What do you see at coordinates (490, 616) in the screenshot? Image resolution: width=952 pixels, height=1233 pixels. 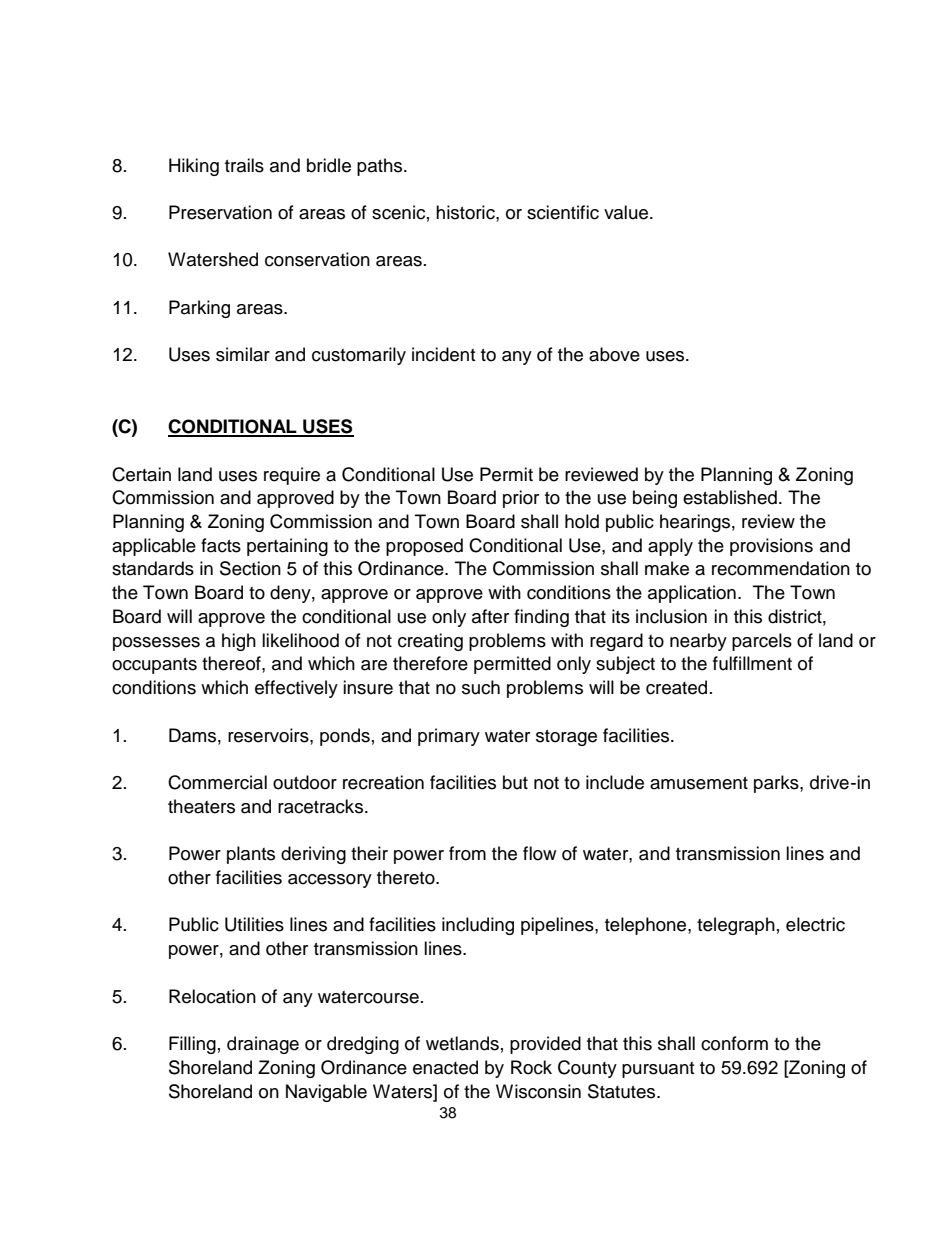 I see `after` at bounding box center [490, 616].
